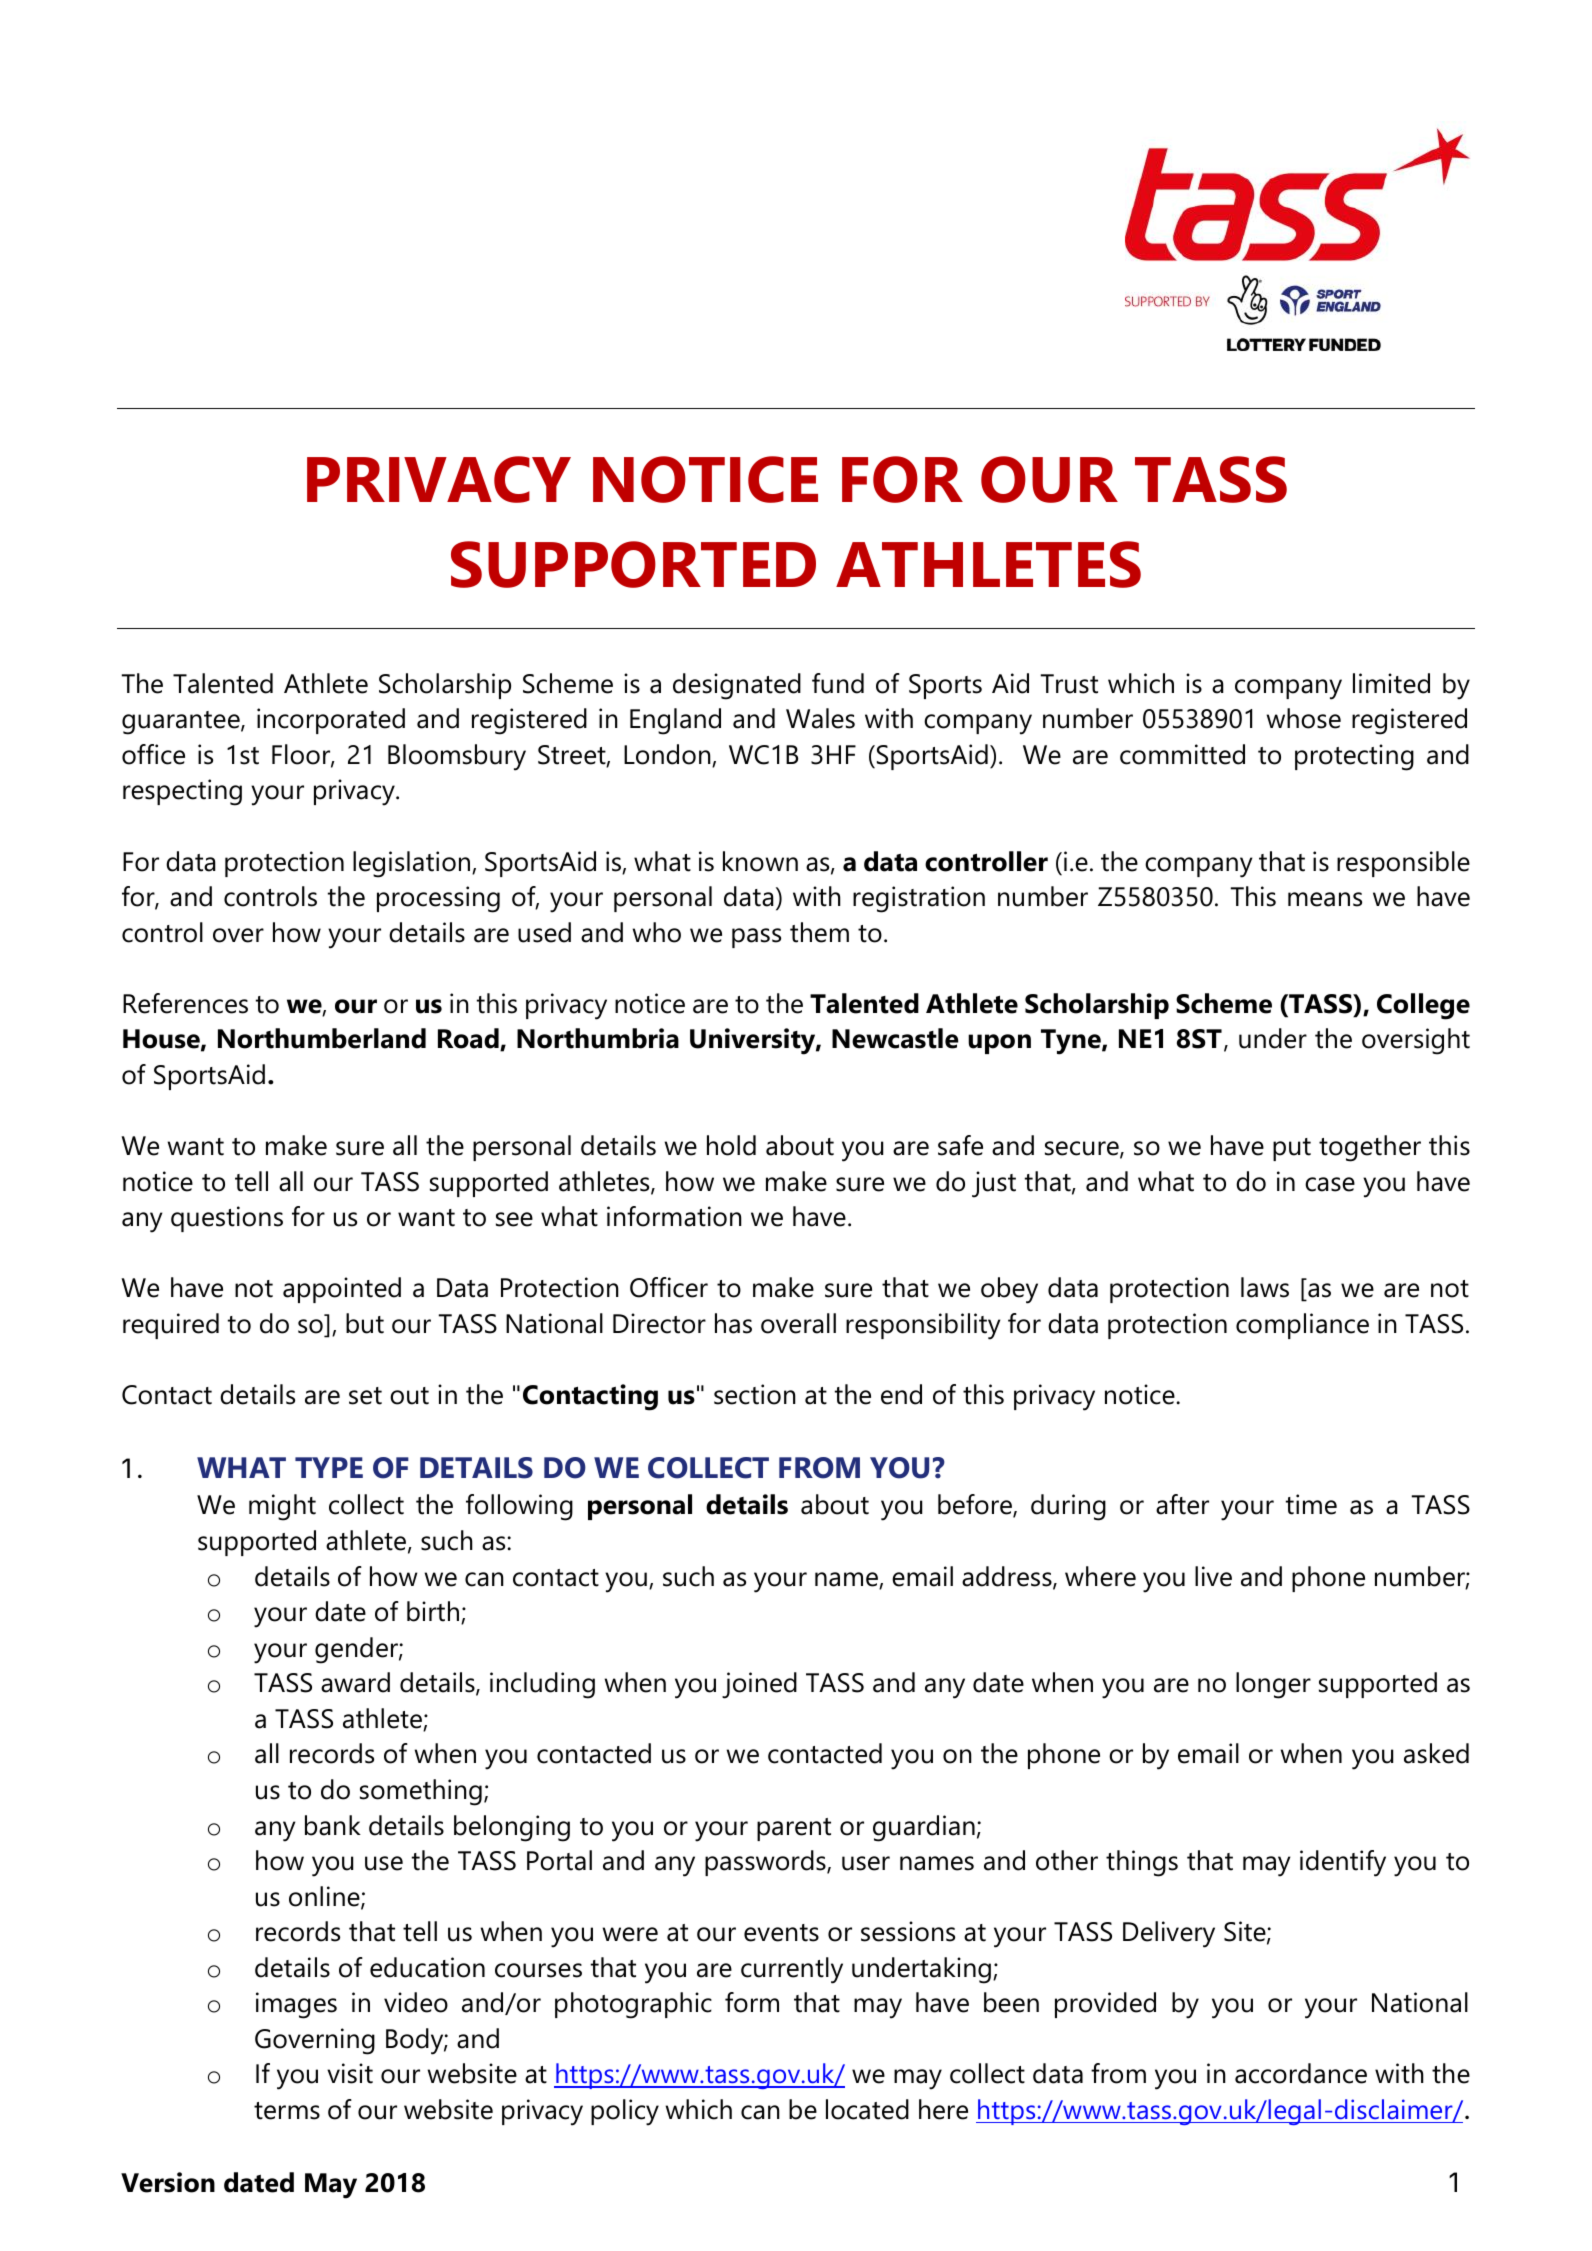 The width and height of the document is (1592, 2251). I want to click on TYPE, so click(329, 1467).
